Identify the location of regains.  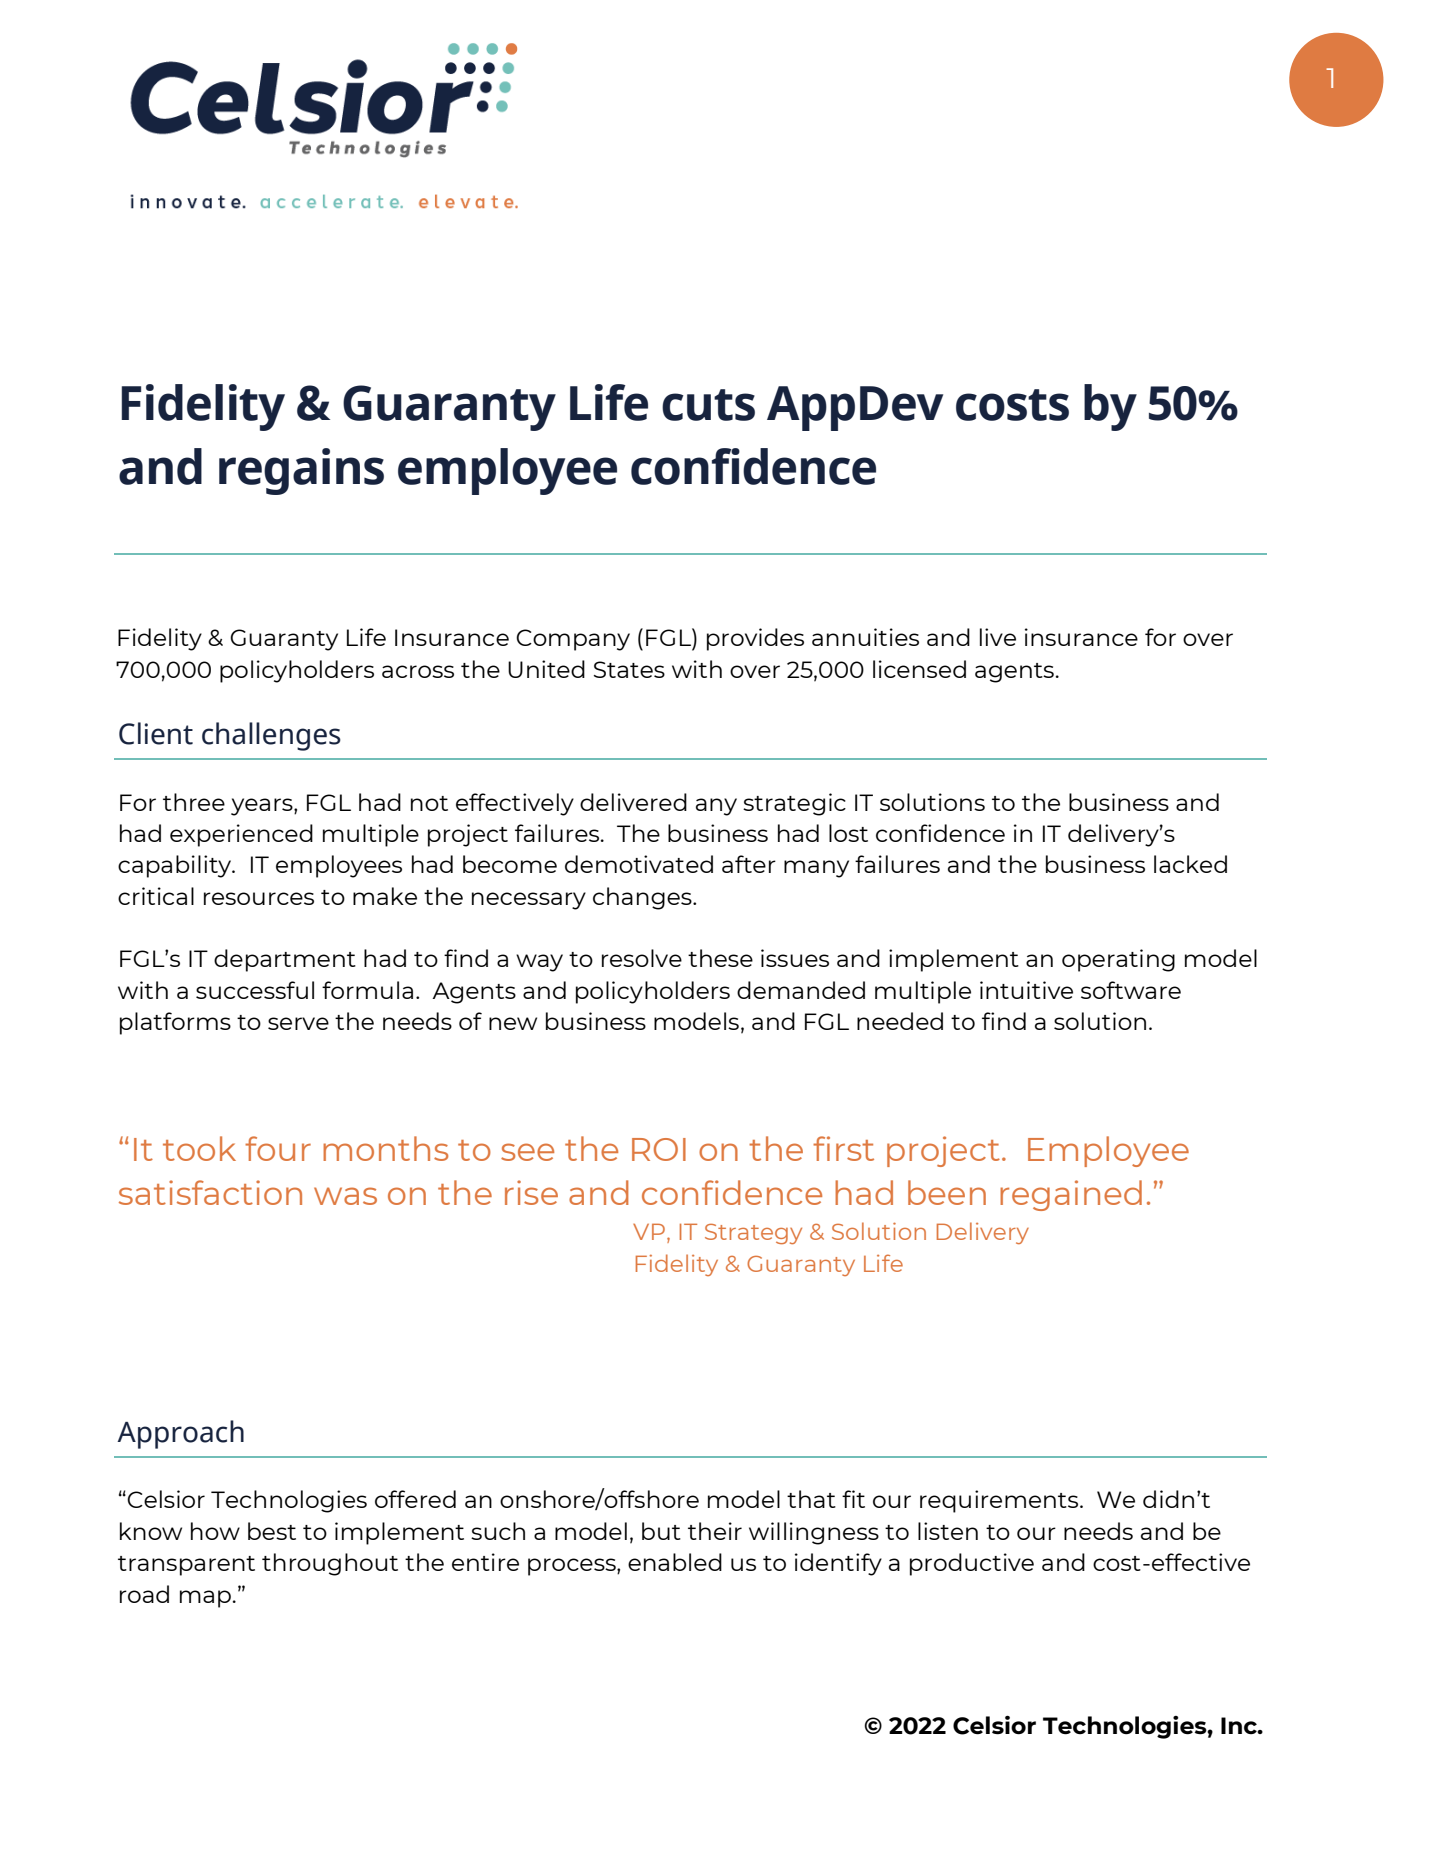
(301, 471).
